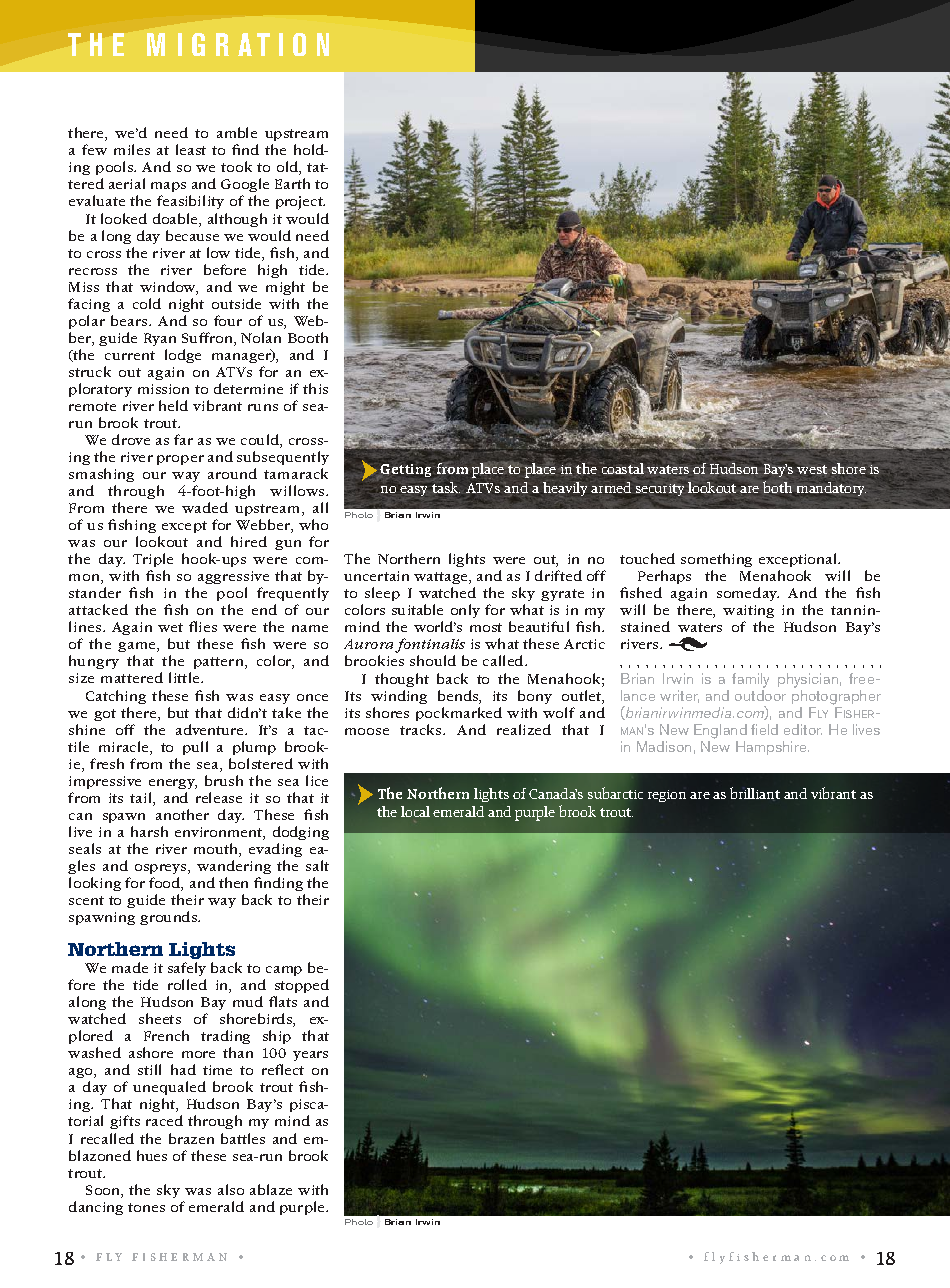 The image size is (950, 1288). Describe the element at coordinates (191, 149) in the screenshot. I see `least` at that location.
